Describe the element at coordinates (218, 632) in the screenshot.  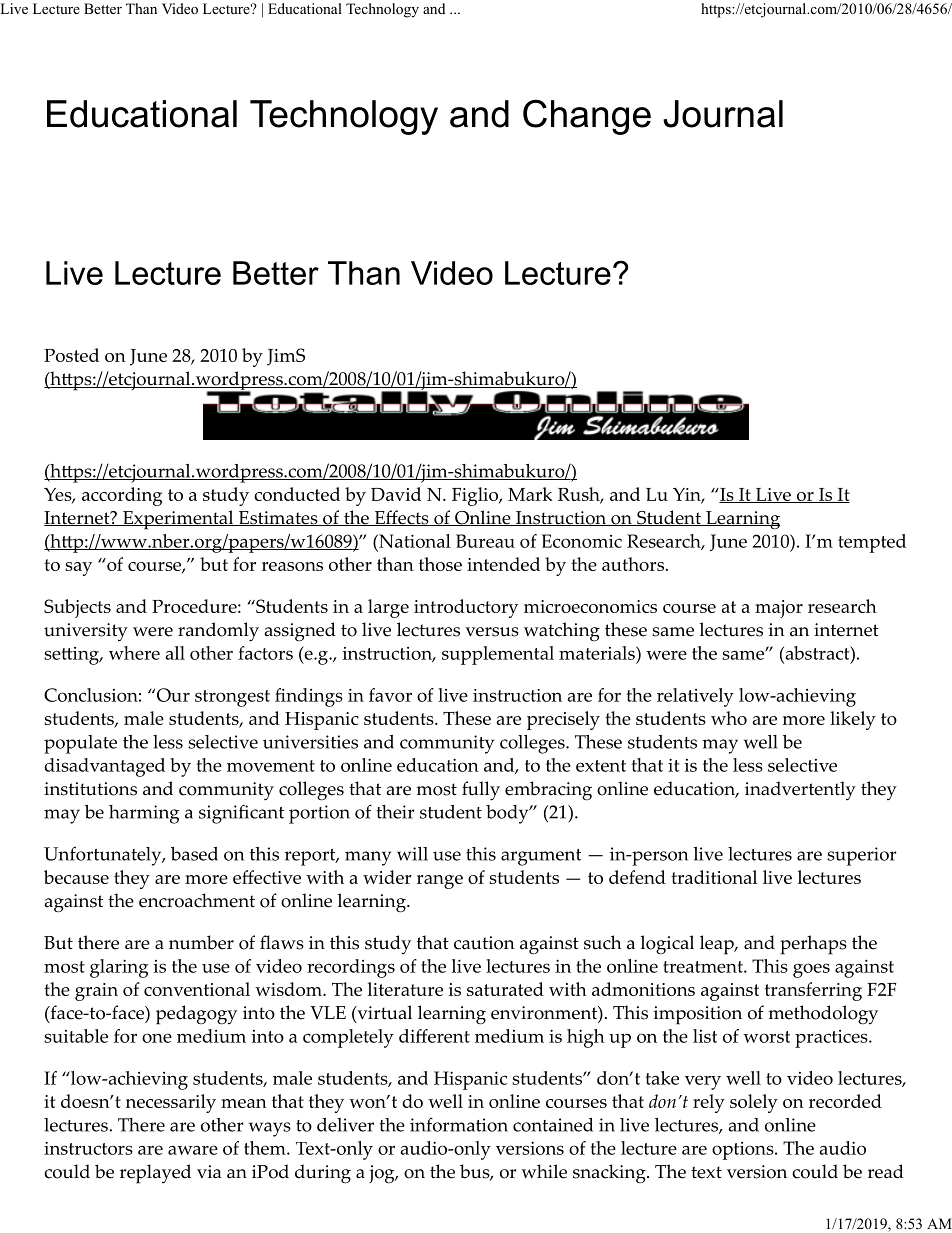
I see `randomly` at that location.
